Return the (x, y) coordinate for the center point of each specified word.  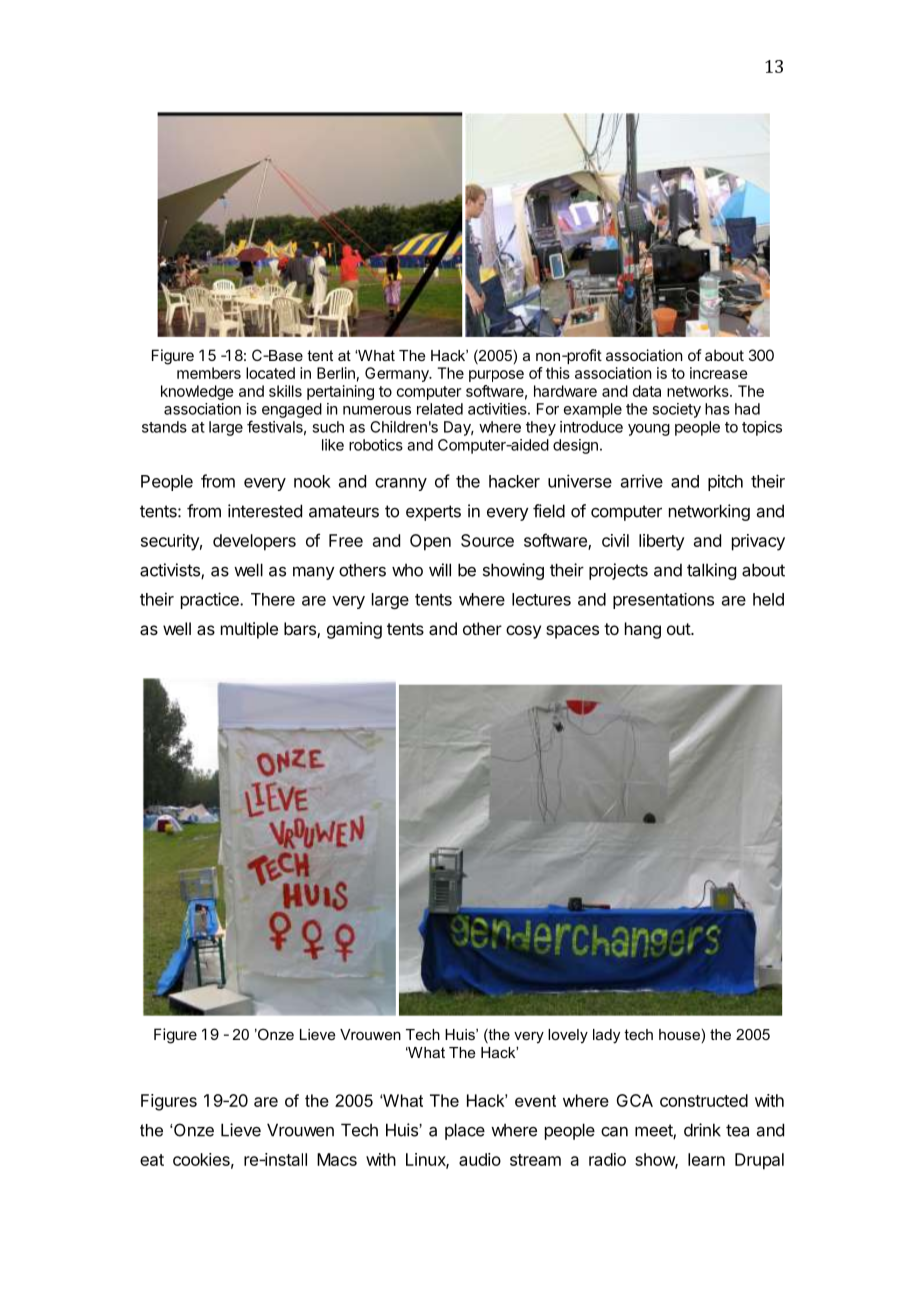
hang (643, 630)
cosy (523, 632)
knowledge (197, 392)
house (679, 1034)
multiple (249, 630)
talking (711, 571)
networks (699, 391)
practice (211, 600)
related (440, 409)
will (440, 570)
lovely (568, 1036)
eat (152, 1160)
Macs (337, 1159)
